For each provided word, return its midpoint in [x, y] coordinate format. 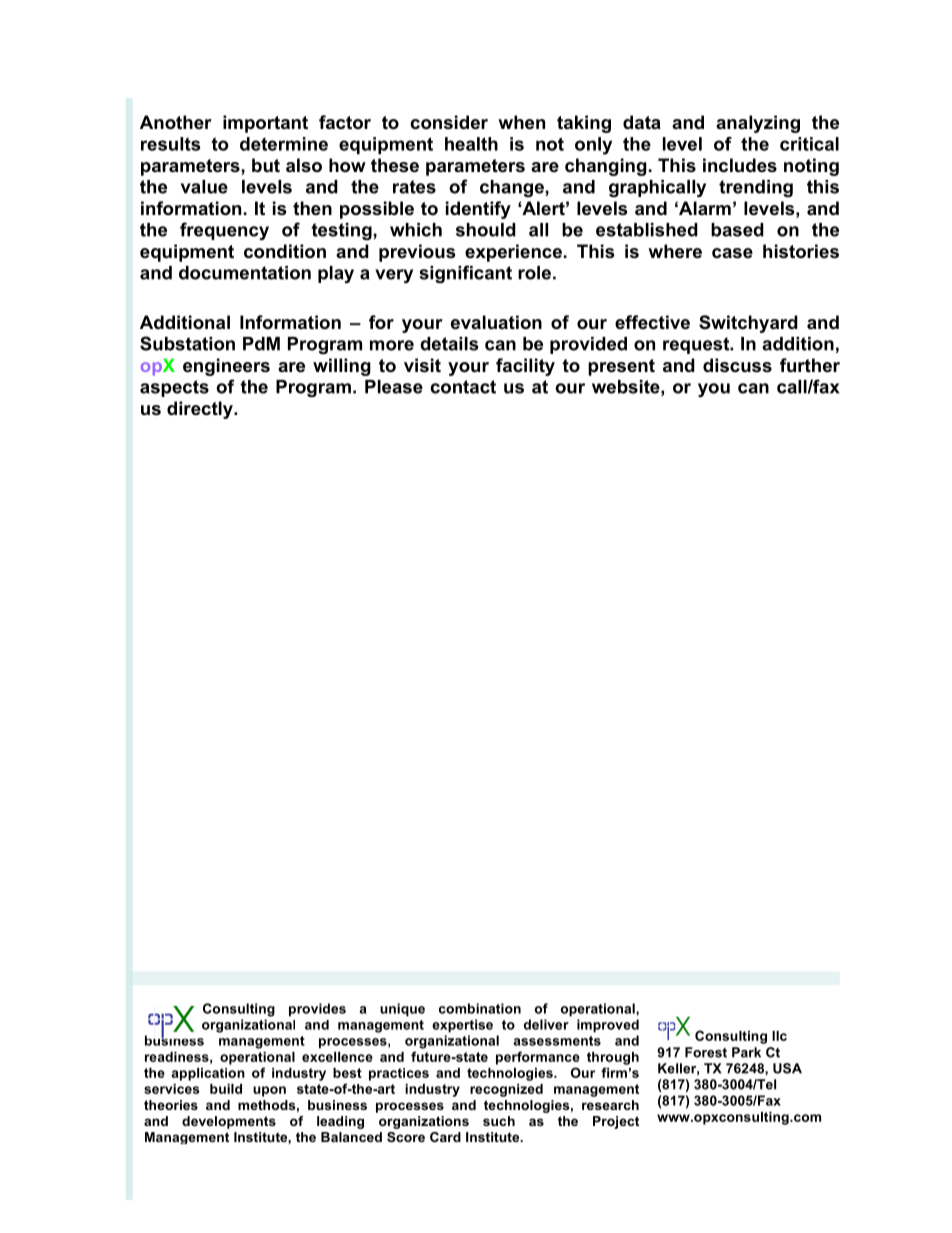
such [499, 1121]
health [471, 144]
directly [201, 410]
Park [746, 1052]
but [266, 165]
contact [463, 387]
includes [740, 165]
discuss [737, 365]
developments [229, 1122]
